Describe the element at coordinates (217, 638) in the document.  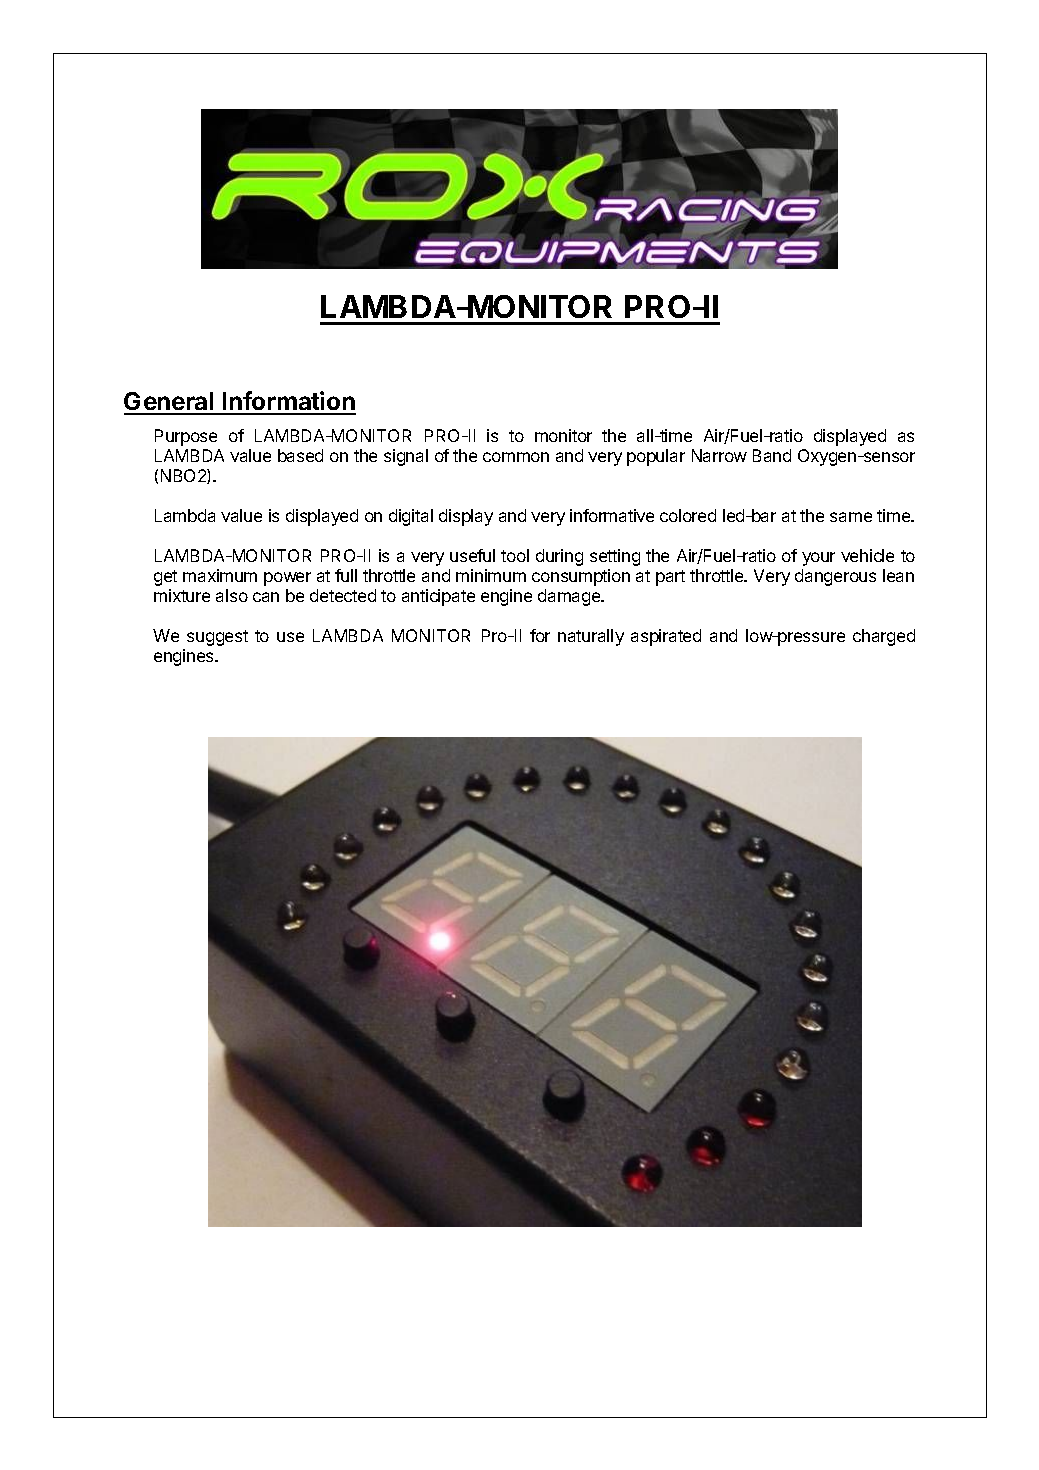
I see `suggest` at that location.
